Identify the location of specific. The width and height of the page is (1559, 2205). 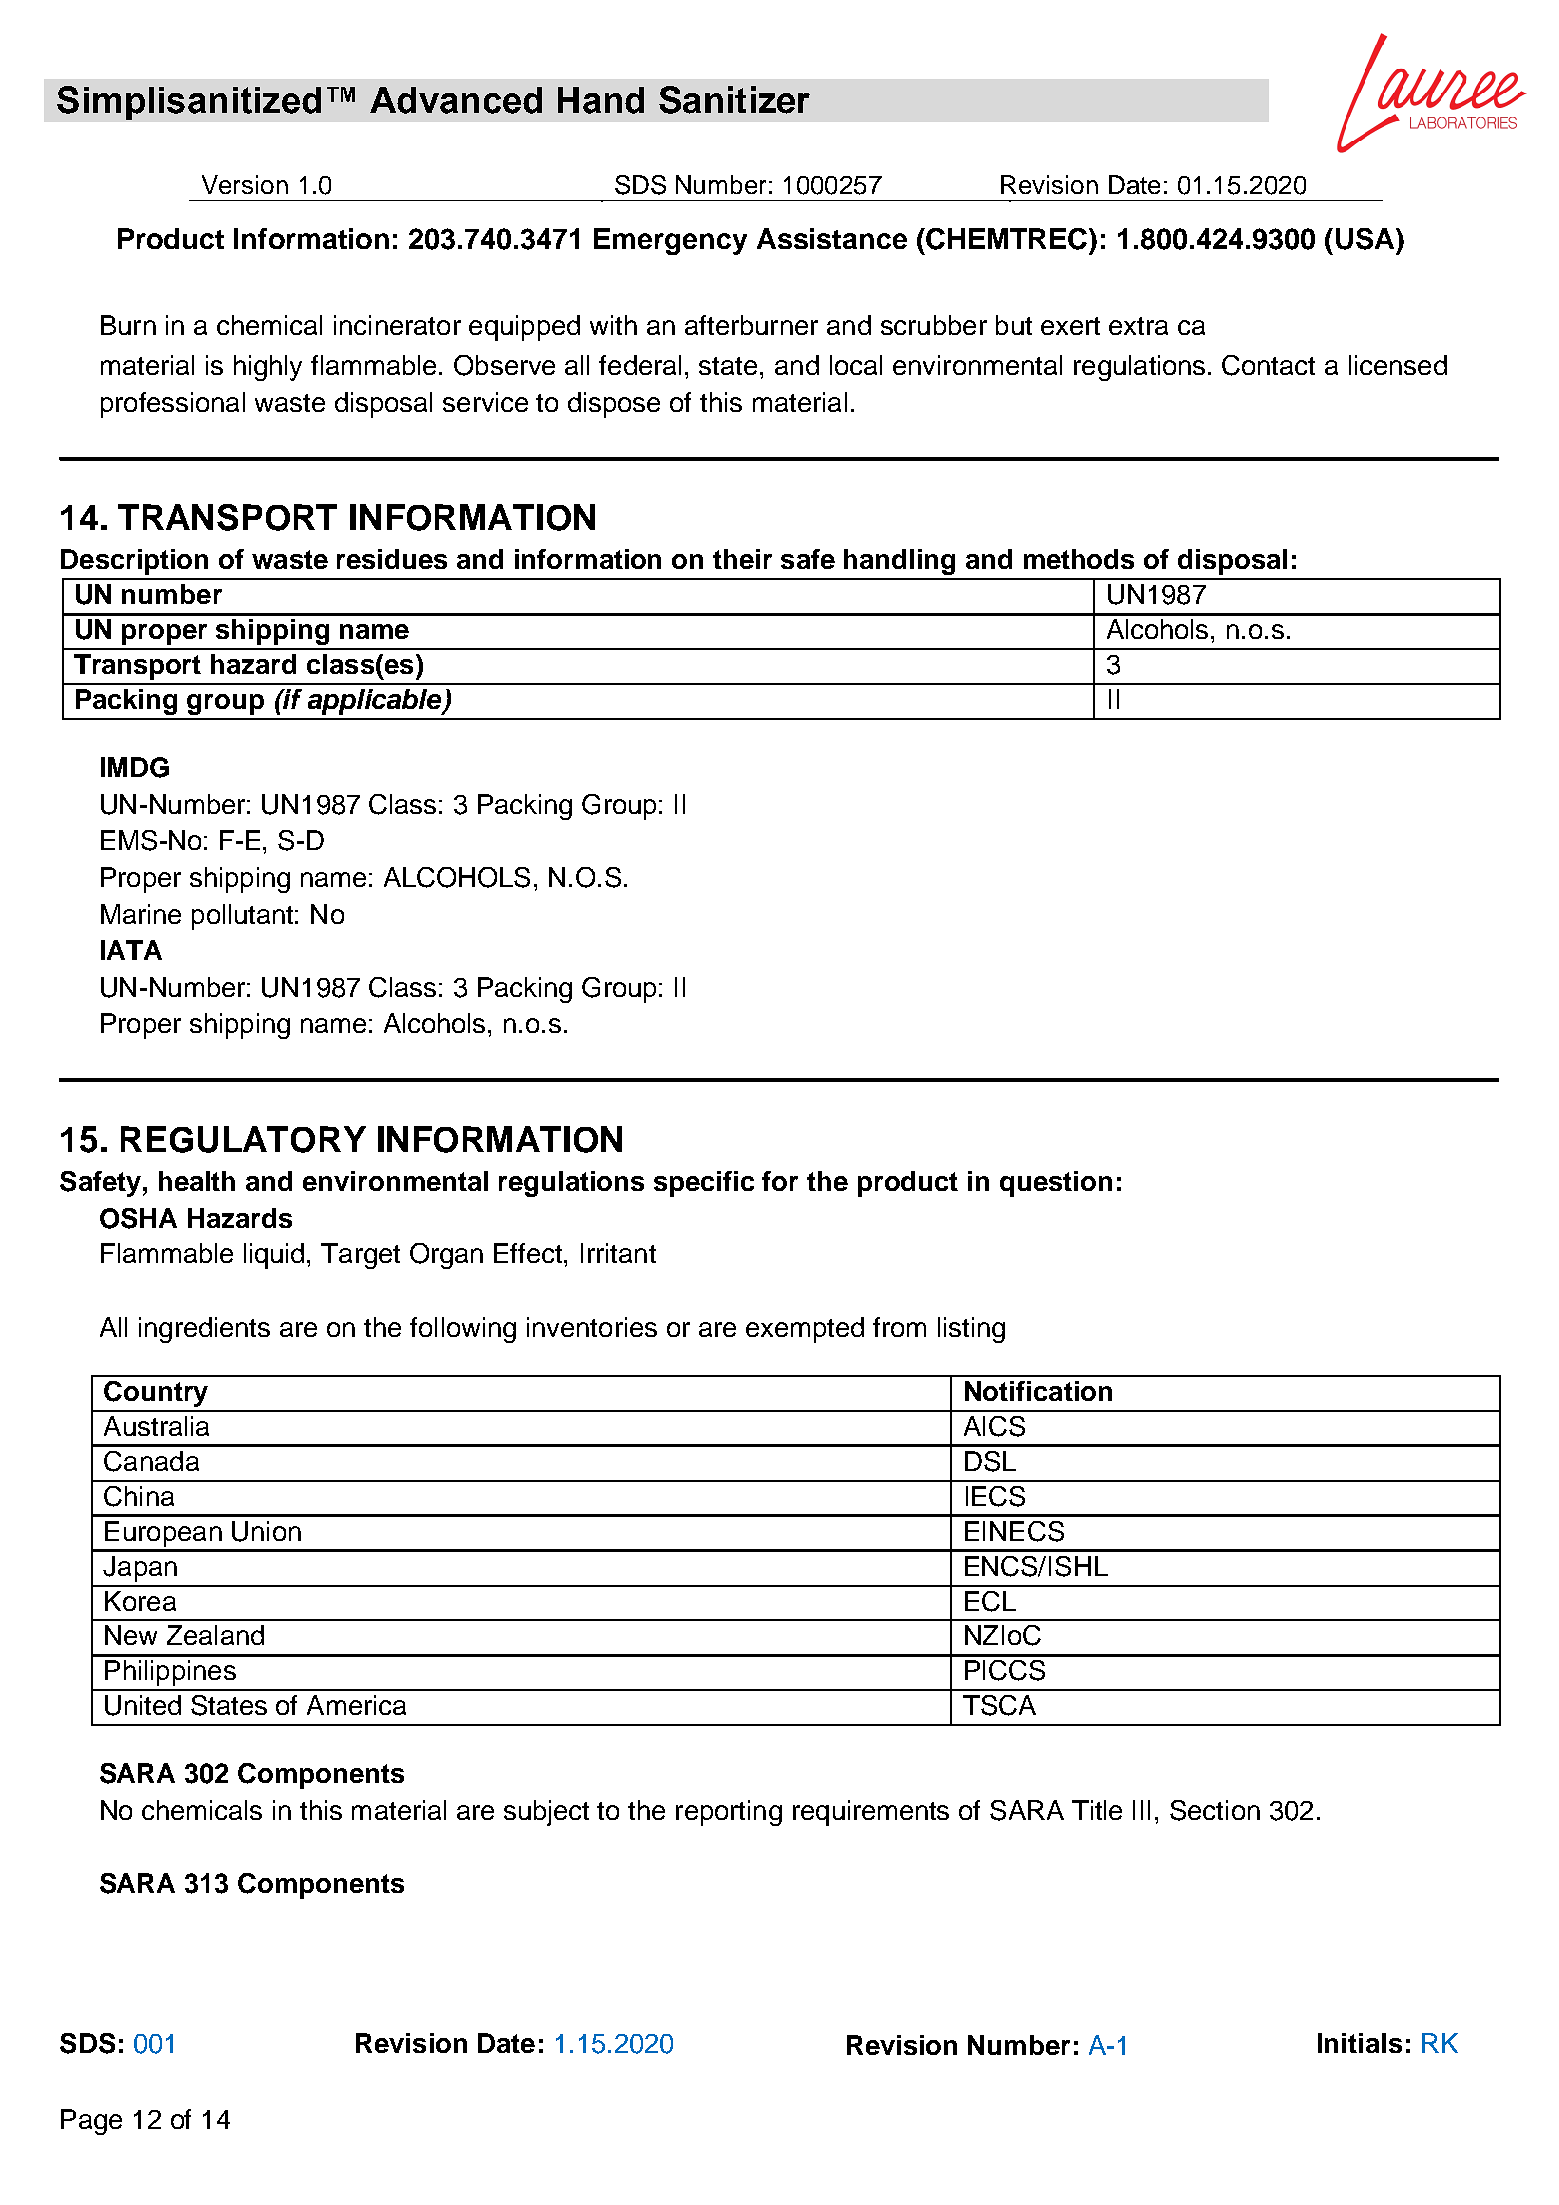
(704, 1184).
